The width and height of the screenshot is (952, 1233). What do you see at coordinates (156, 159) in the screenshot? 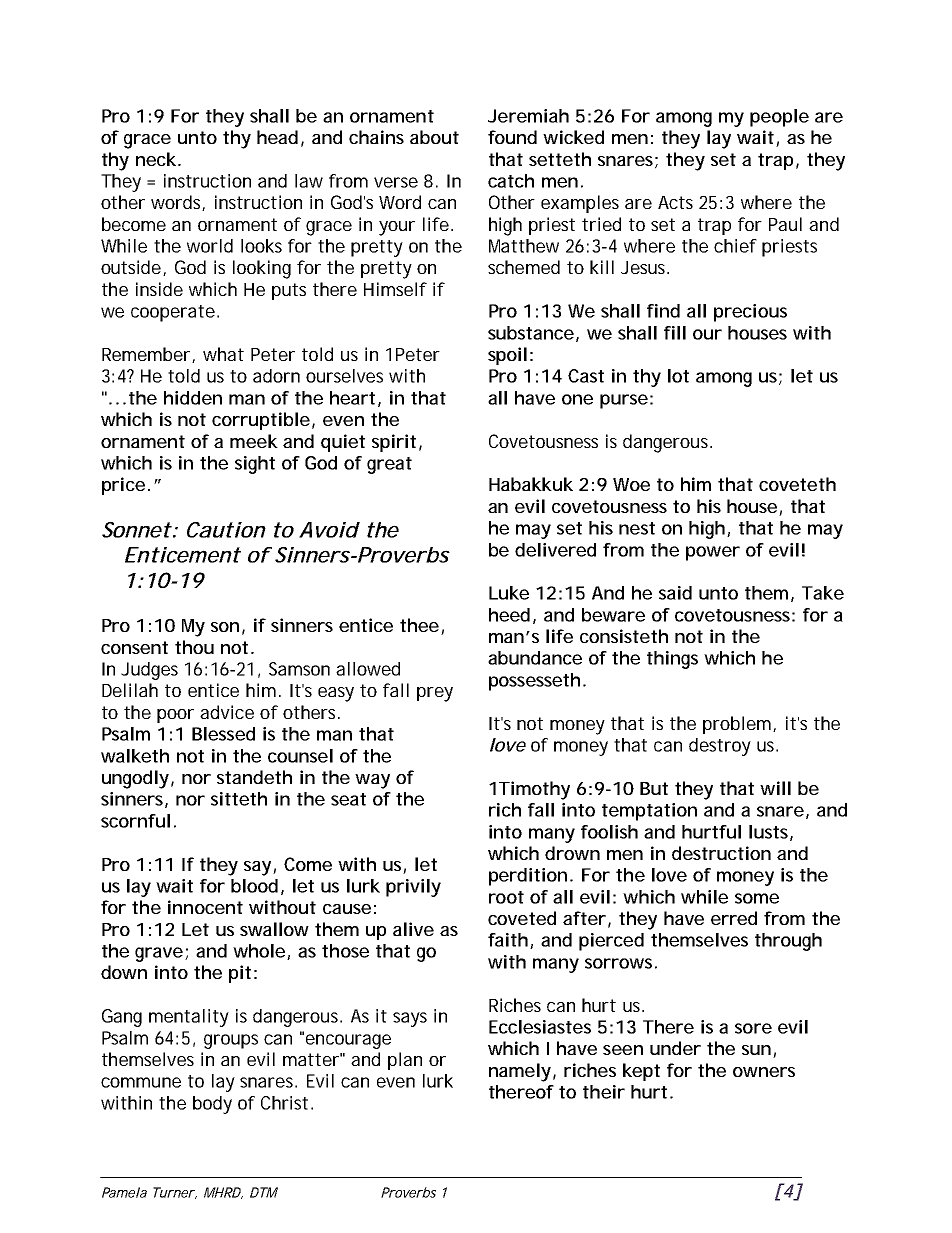
I see `neck` at bounding box center [156, 159].
